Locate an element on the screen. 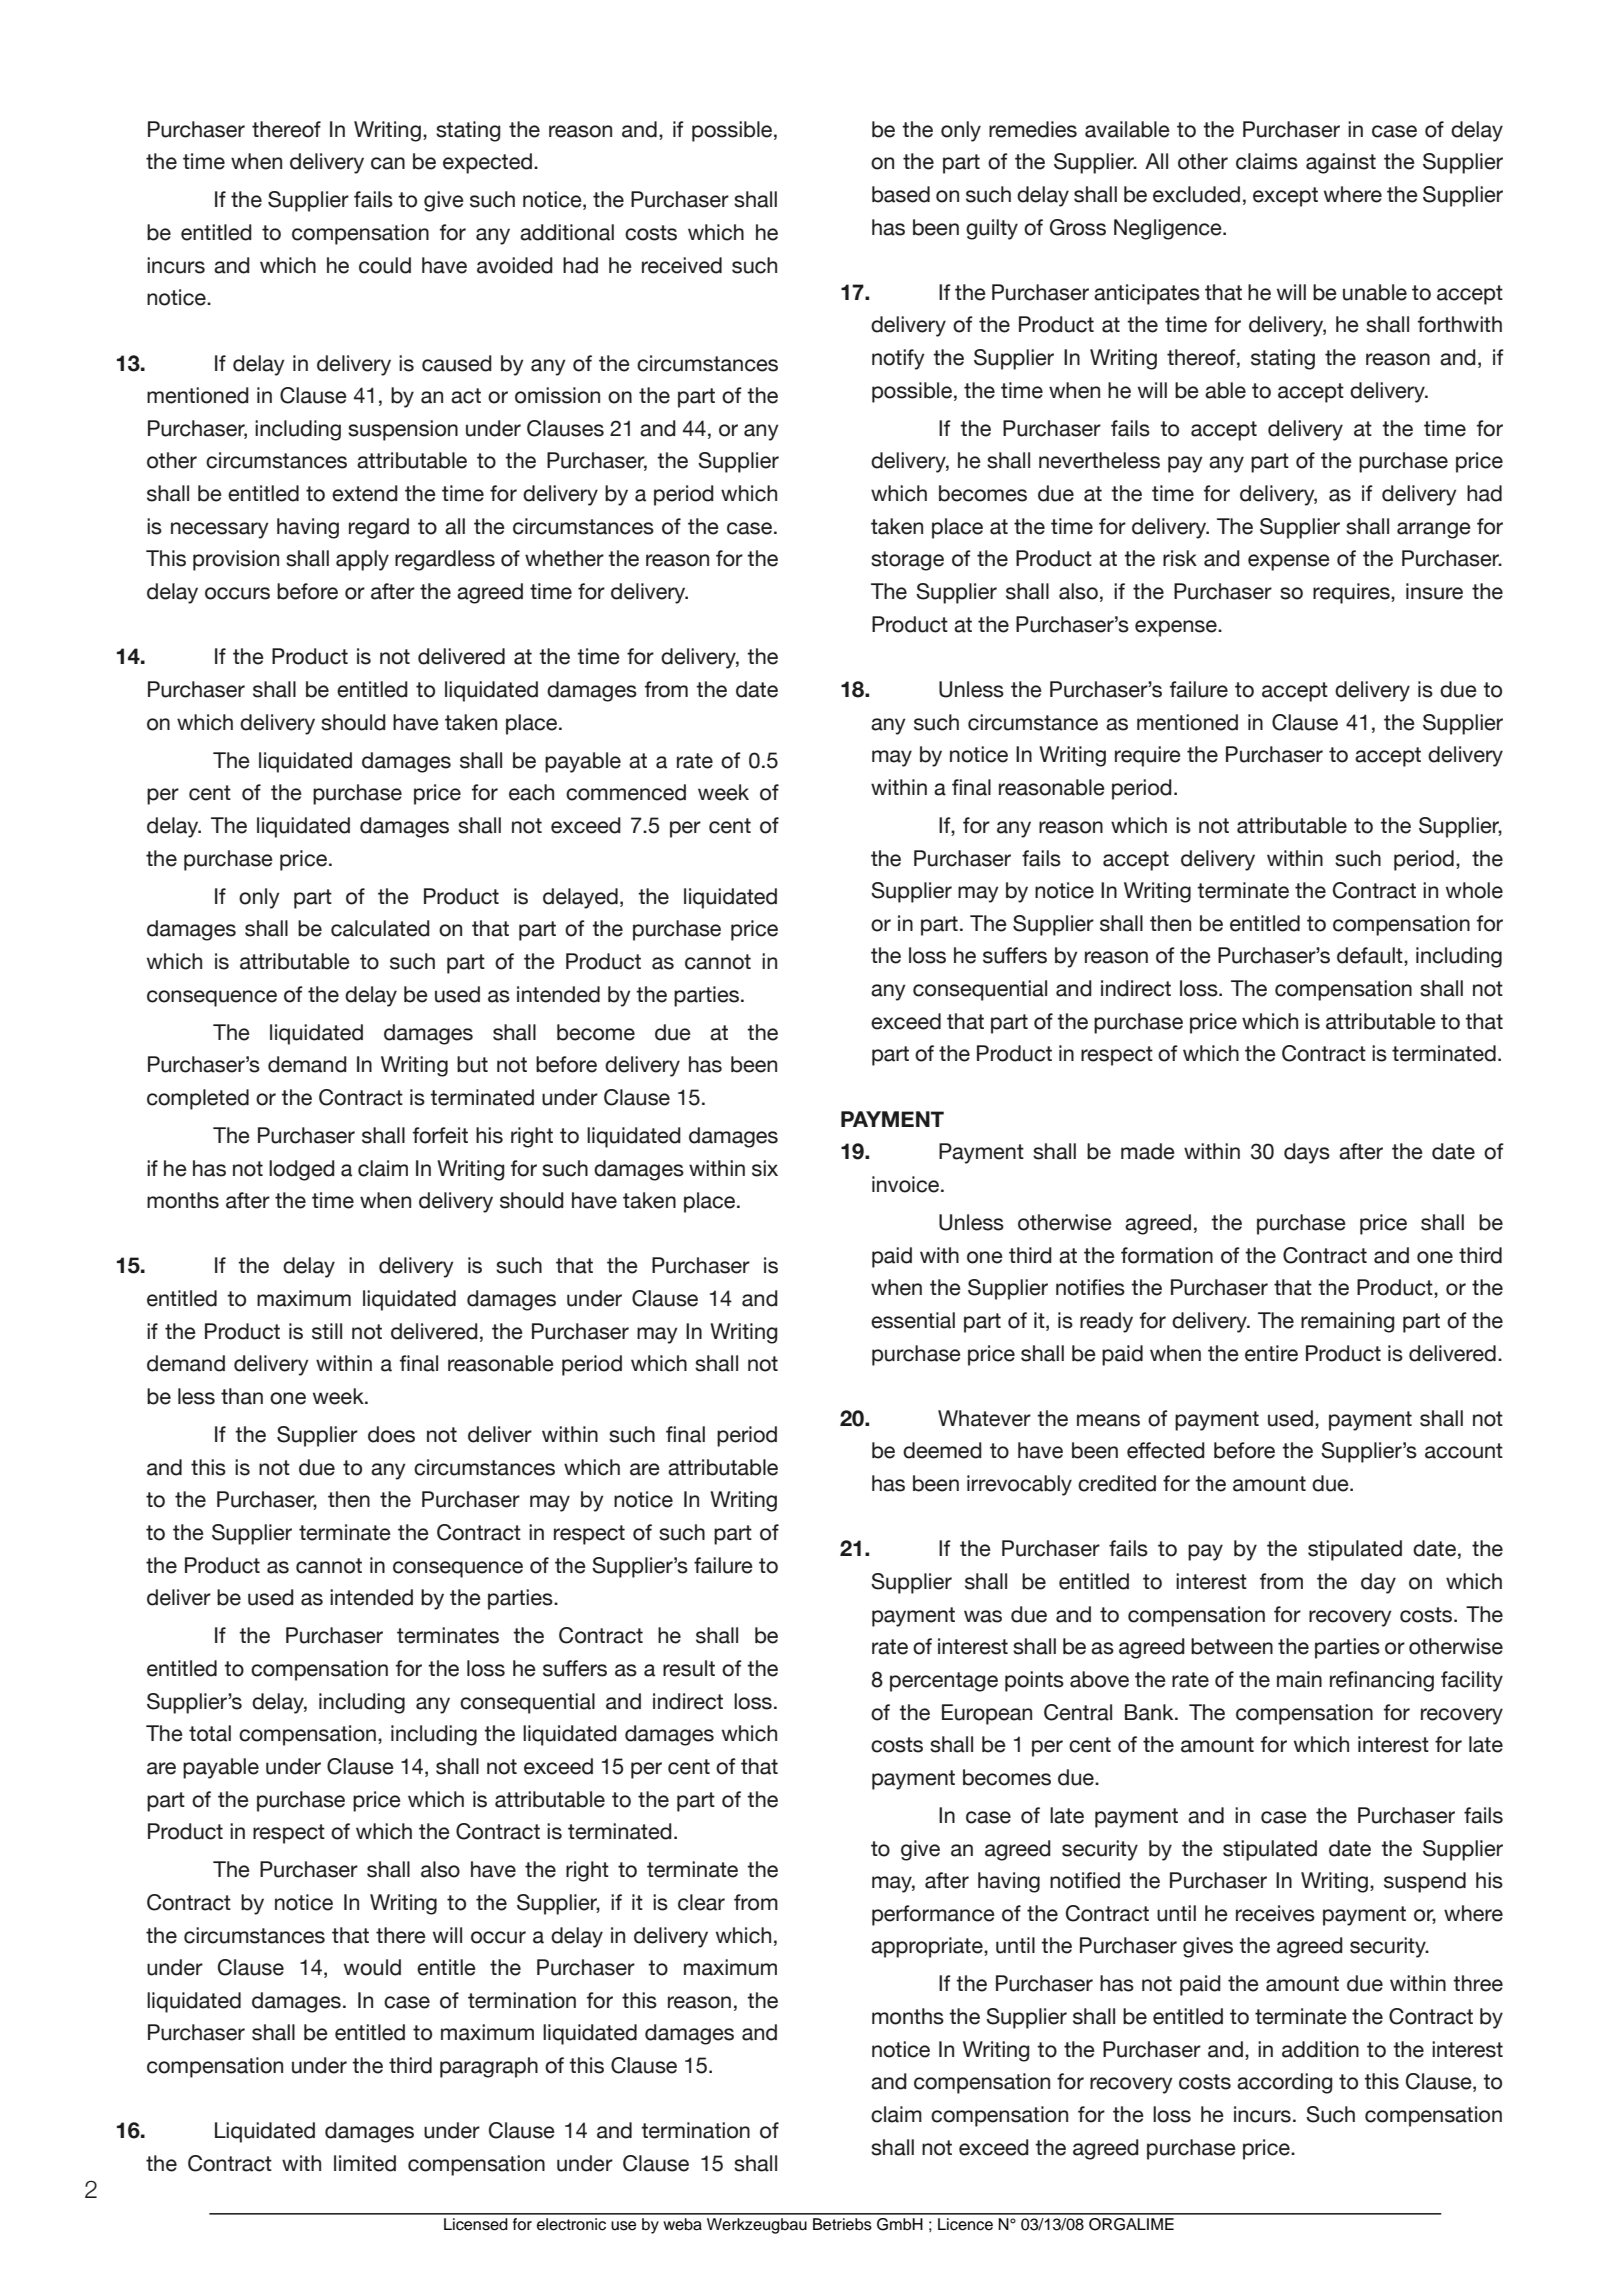 Image resolution: width=1618 pixels, height=2290 pixels. against is located at coordinates (1341, 163).
